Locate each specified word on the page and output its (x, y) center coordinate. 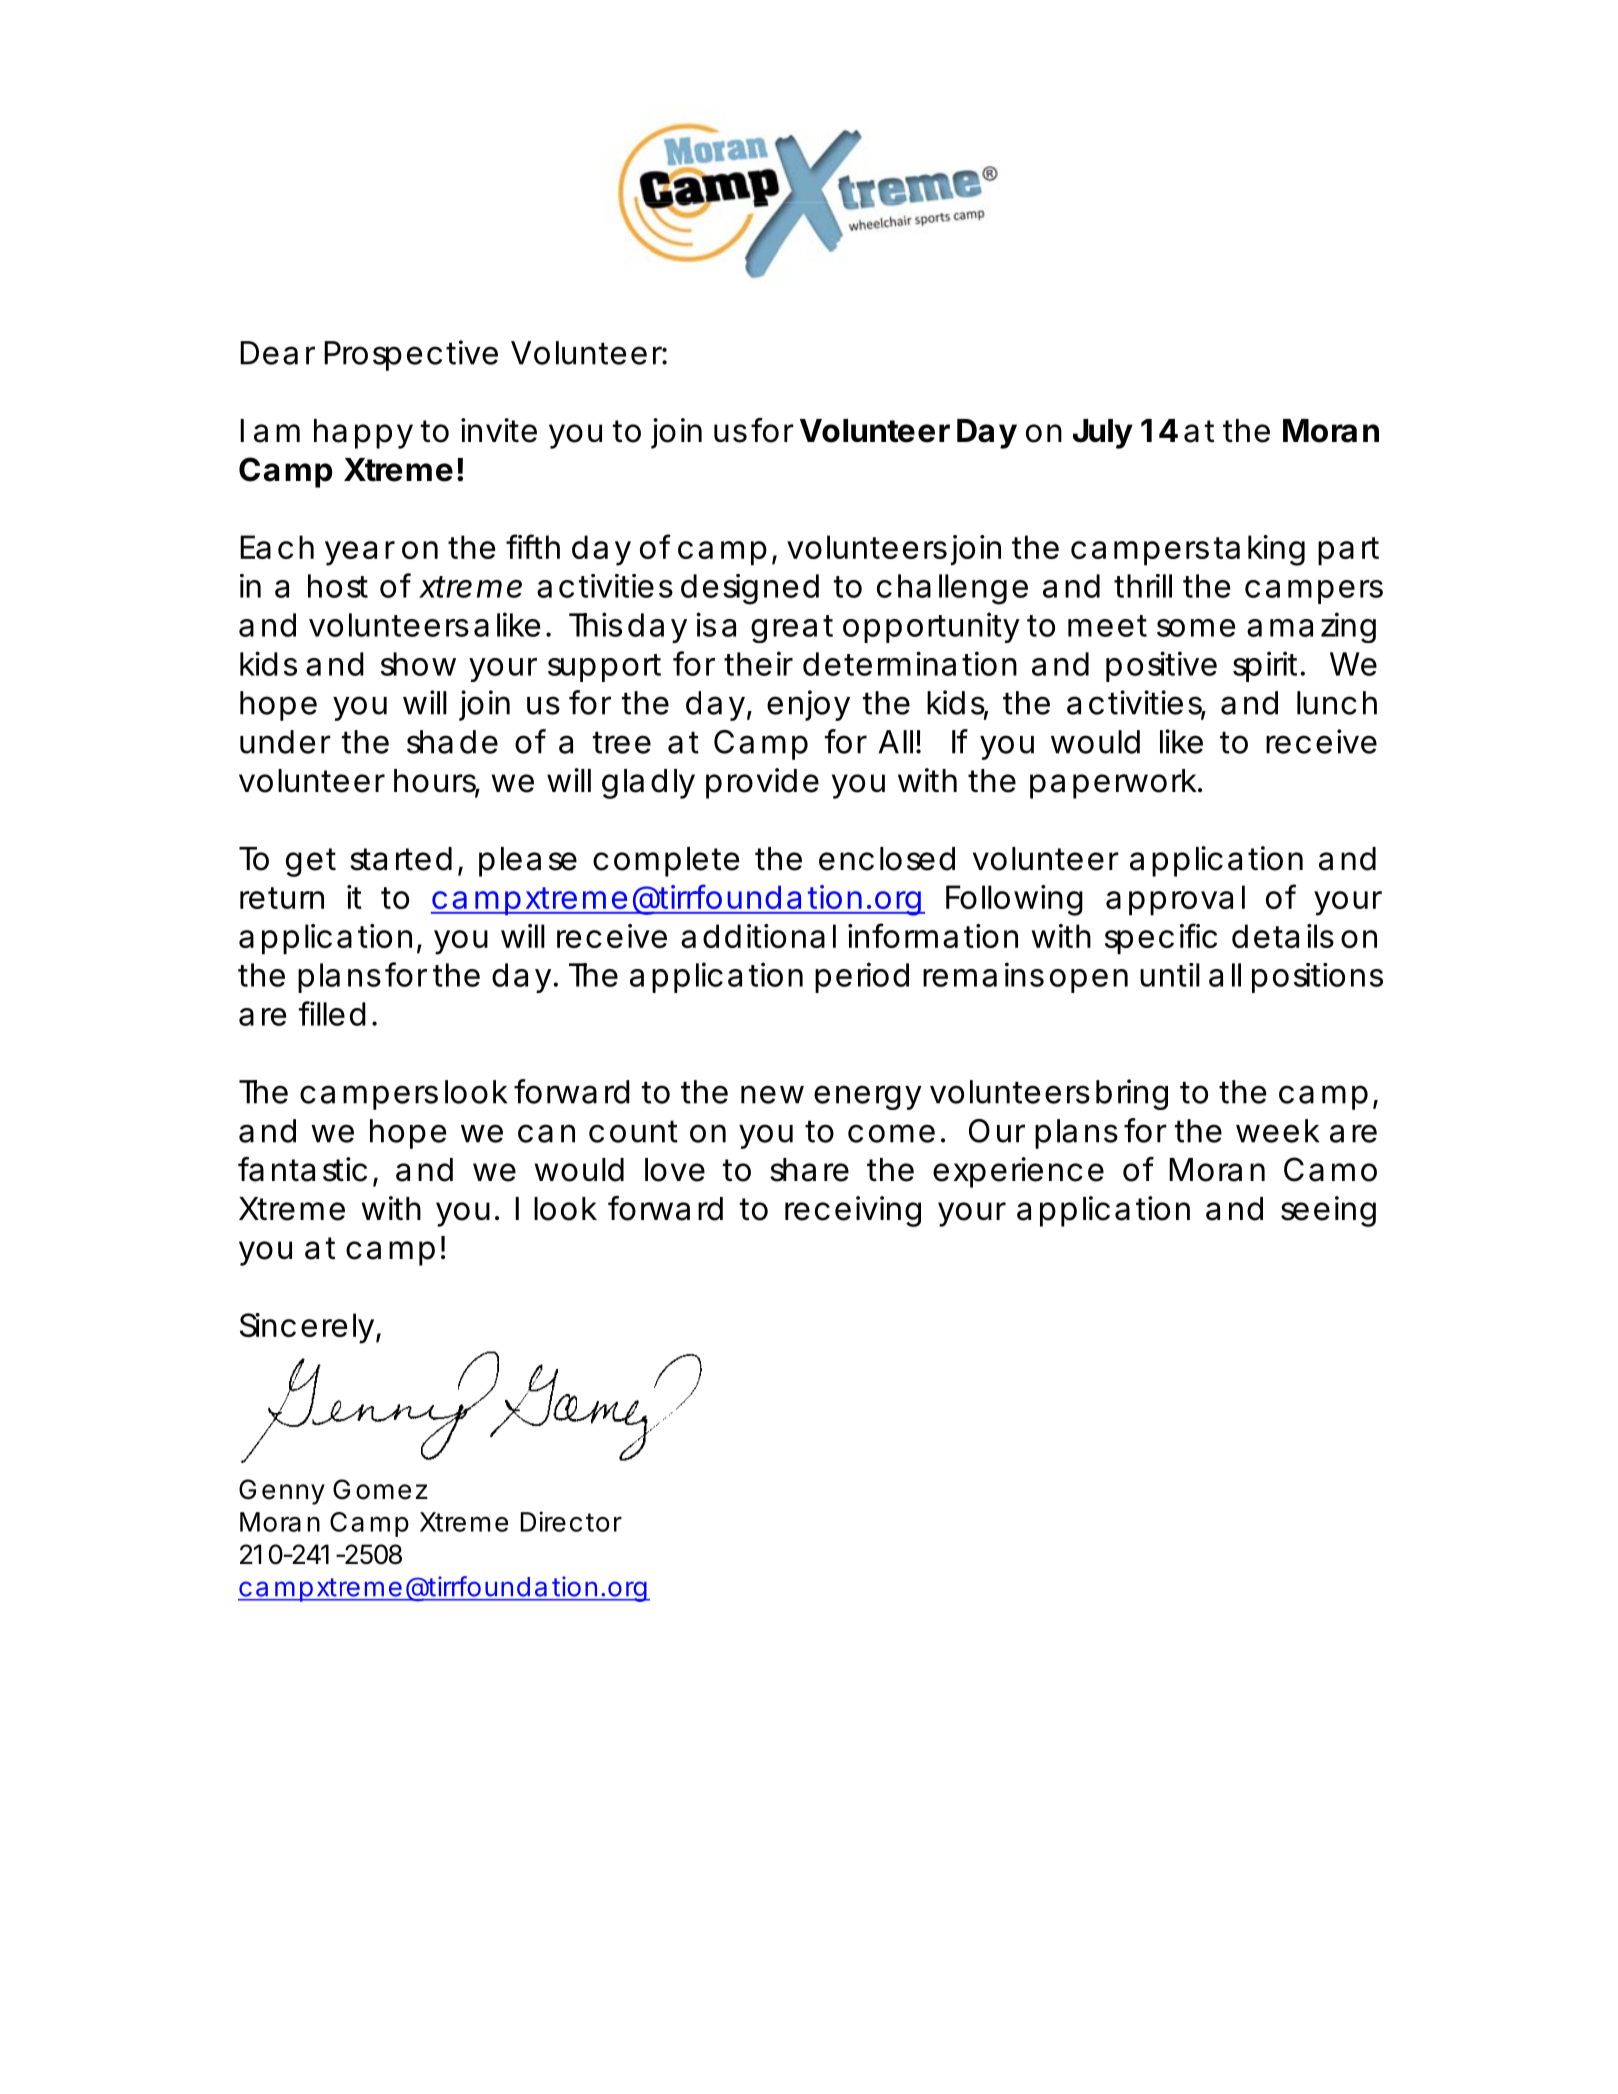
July (1103, 434)
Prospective (411, 355)
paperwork (1114, 784)
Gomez (380, 1489)
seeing (1328, 1211)
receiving (853, 1211)
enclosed (887, 859)
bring (1132, 1094)
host (338, 586)
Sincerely (307, 1328)
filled (332, 1013)
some (1196, 628)
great (792, 629)
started (401, 859)
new (772, 1094)
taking (1259, 550)
